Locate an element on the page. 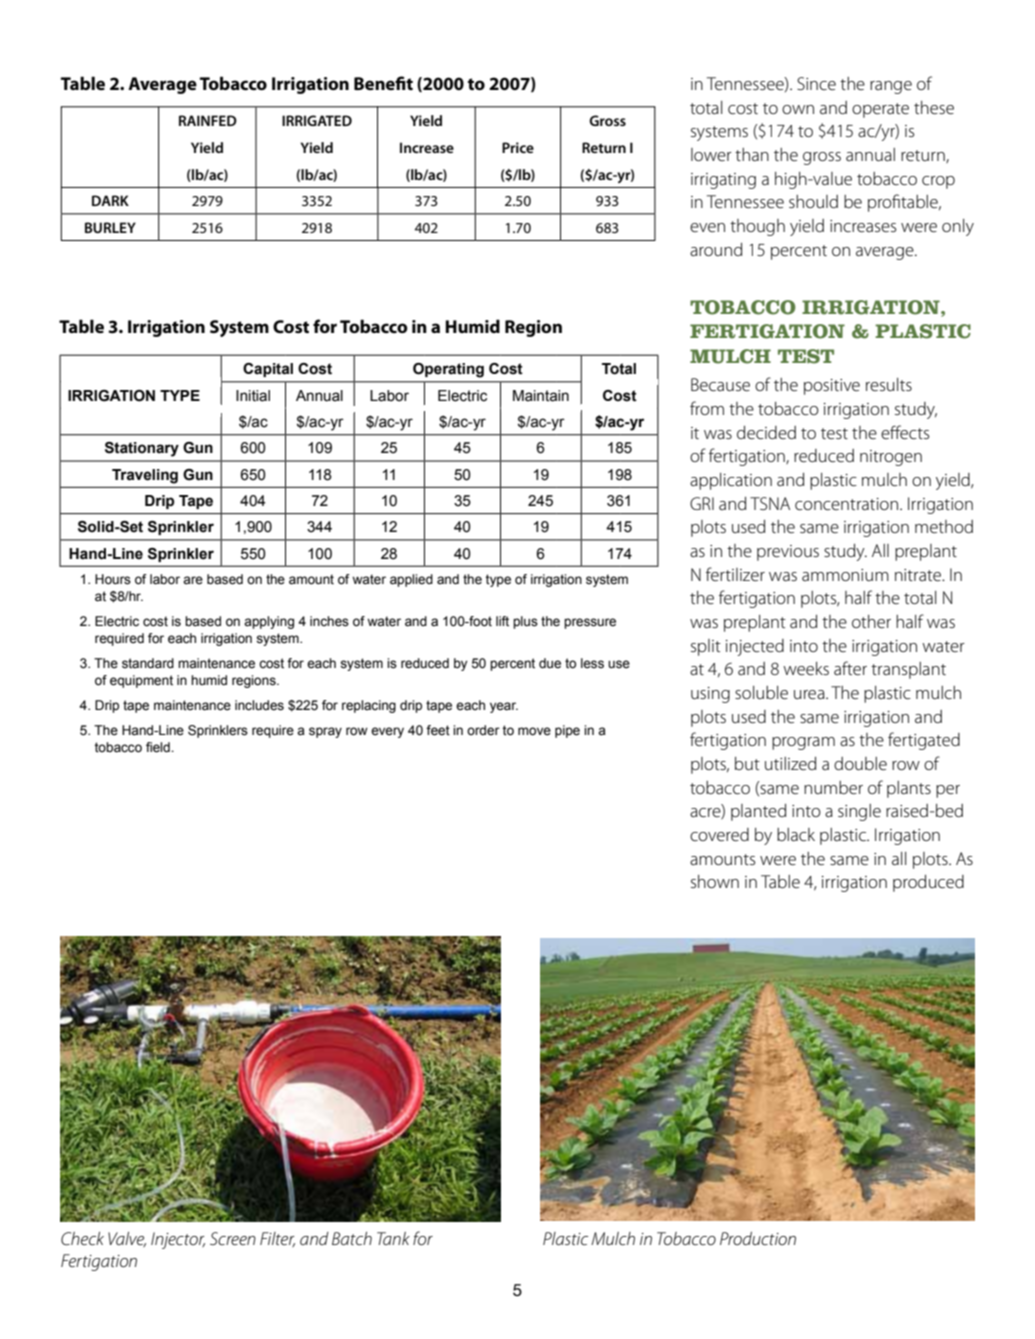  Tank is located at coordinates (393, 1238).
